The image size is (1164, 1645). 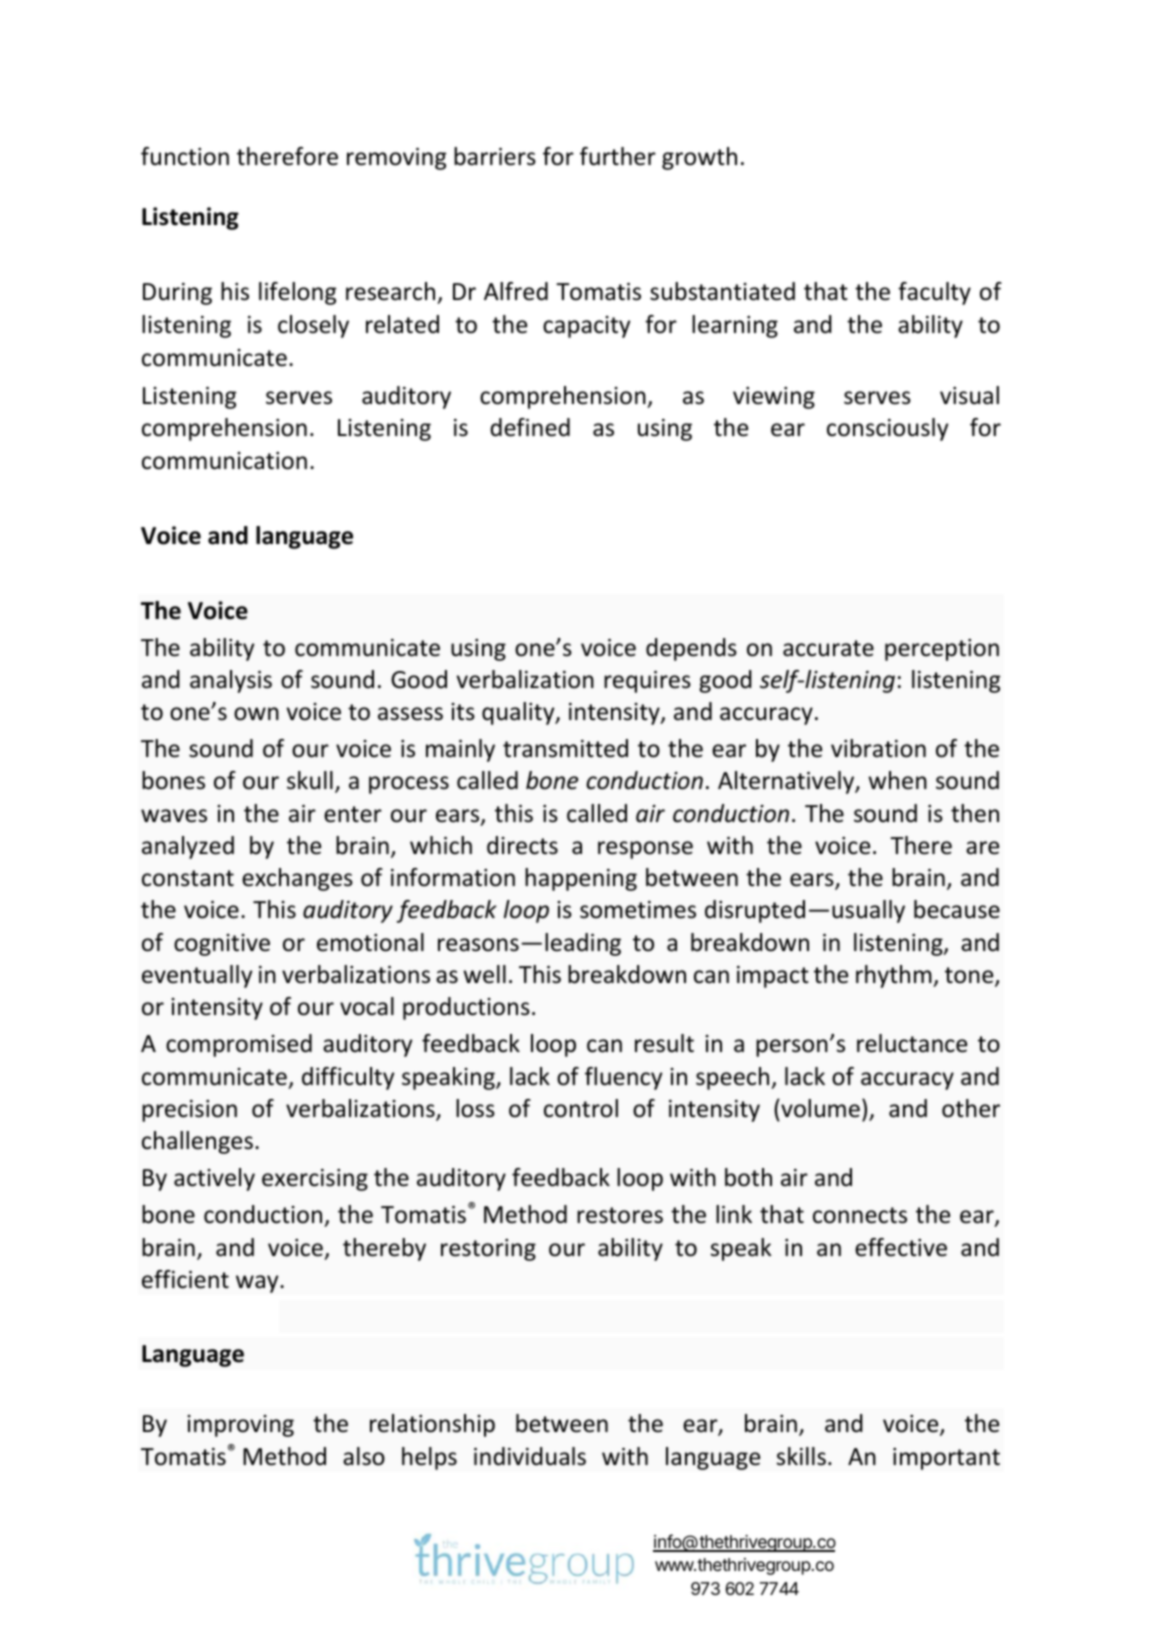 What do you see at coordinates (828, 648) in the screenshot?
I see `accurate` at bounding box center [828, 648].
